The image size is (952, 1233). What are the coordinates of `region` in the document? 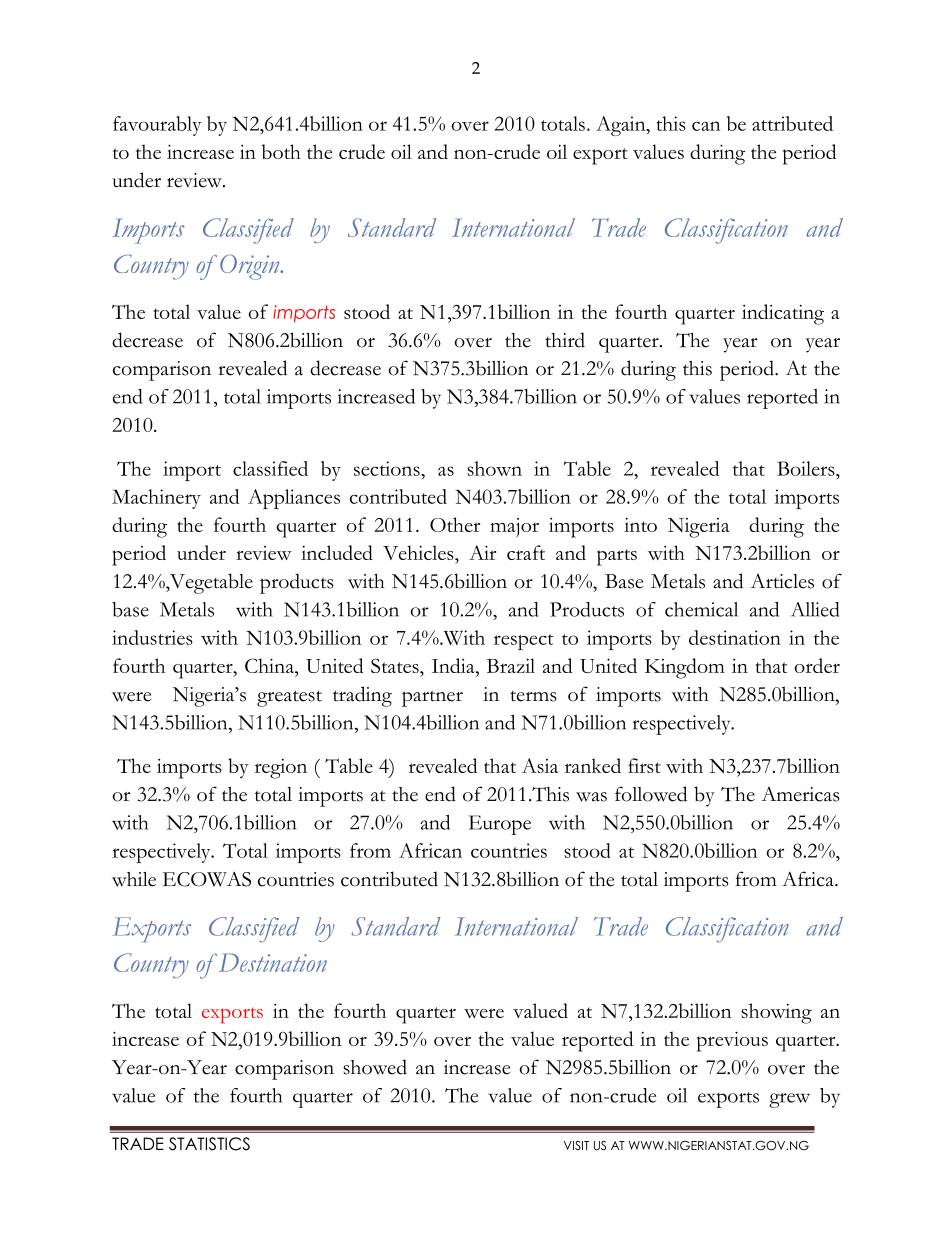 It's located at (281, 769).
